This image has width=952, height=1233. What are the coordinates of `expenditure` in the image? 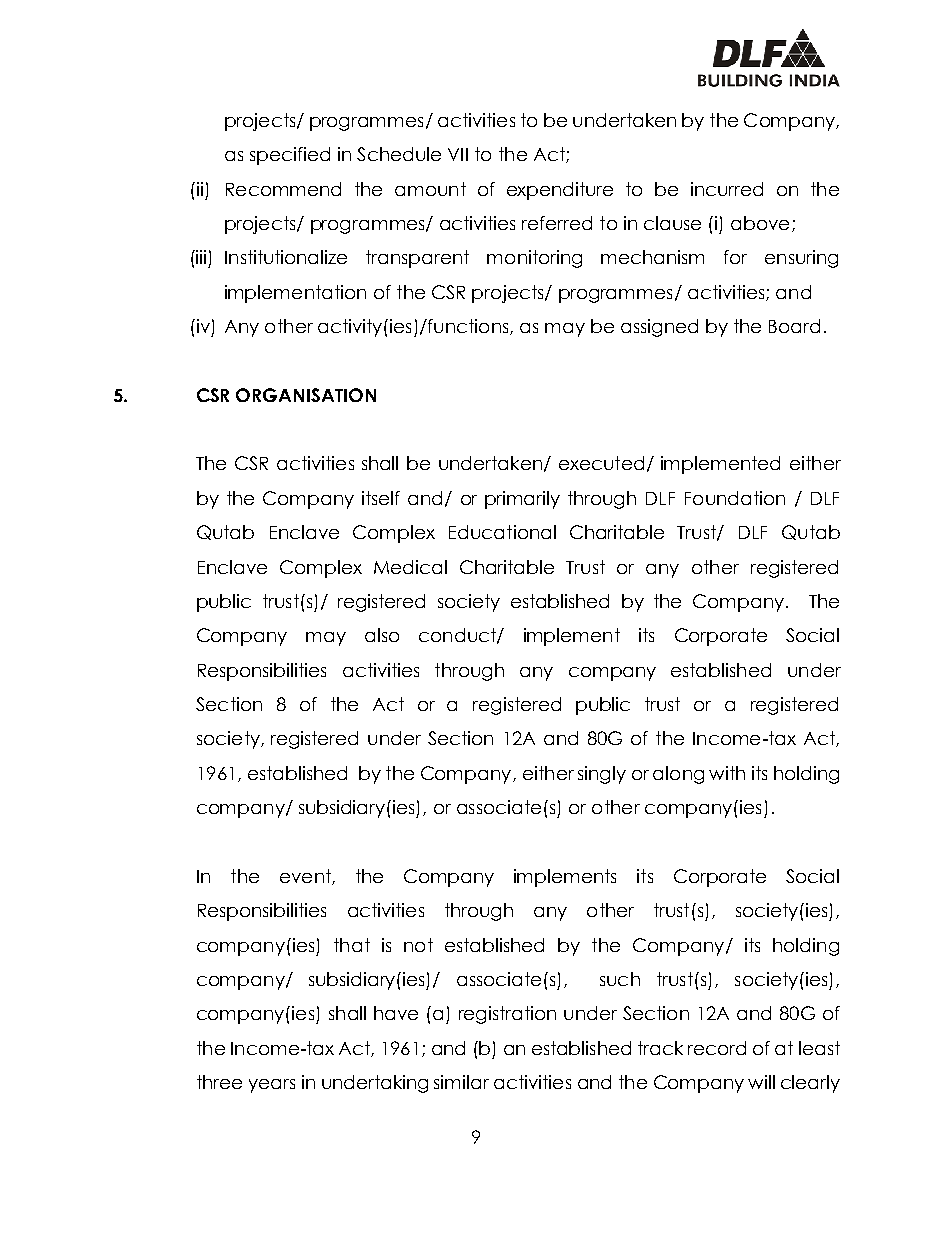 It's located at (560, 191).
